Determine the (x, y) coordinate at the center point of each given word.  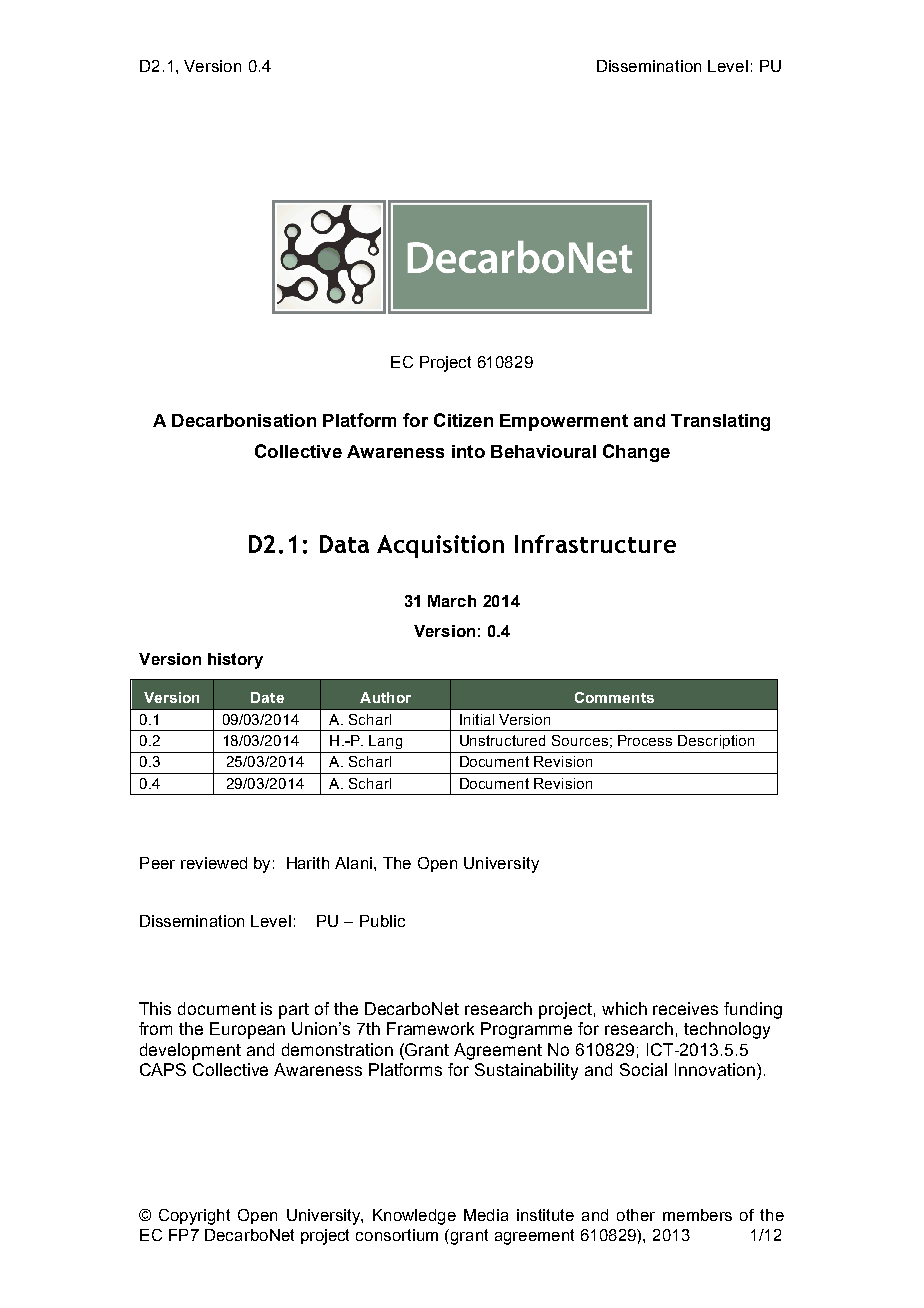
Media (486, 1215)
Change (636, 453)
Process (645, 740)
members (697, 1215)
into (468, 451)
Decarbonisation (244, 420)
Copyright (194, 1217)
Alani (355, 863)
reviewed (214, 863)
